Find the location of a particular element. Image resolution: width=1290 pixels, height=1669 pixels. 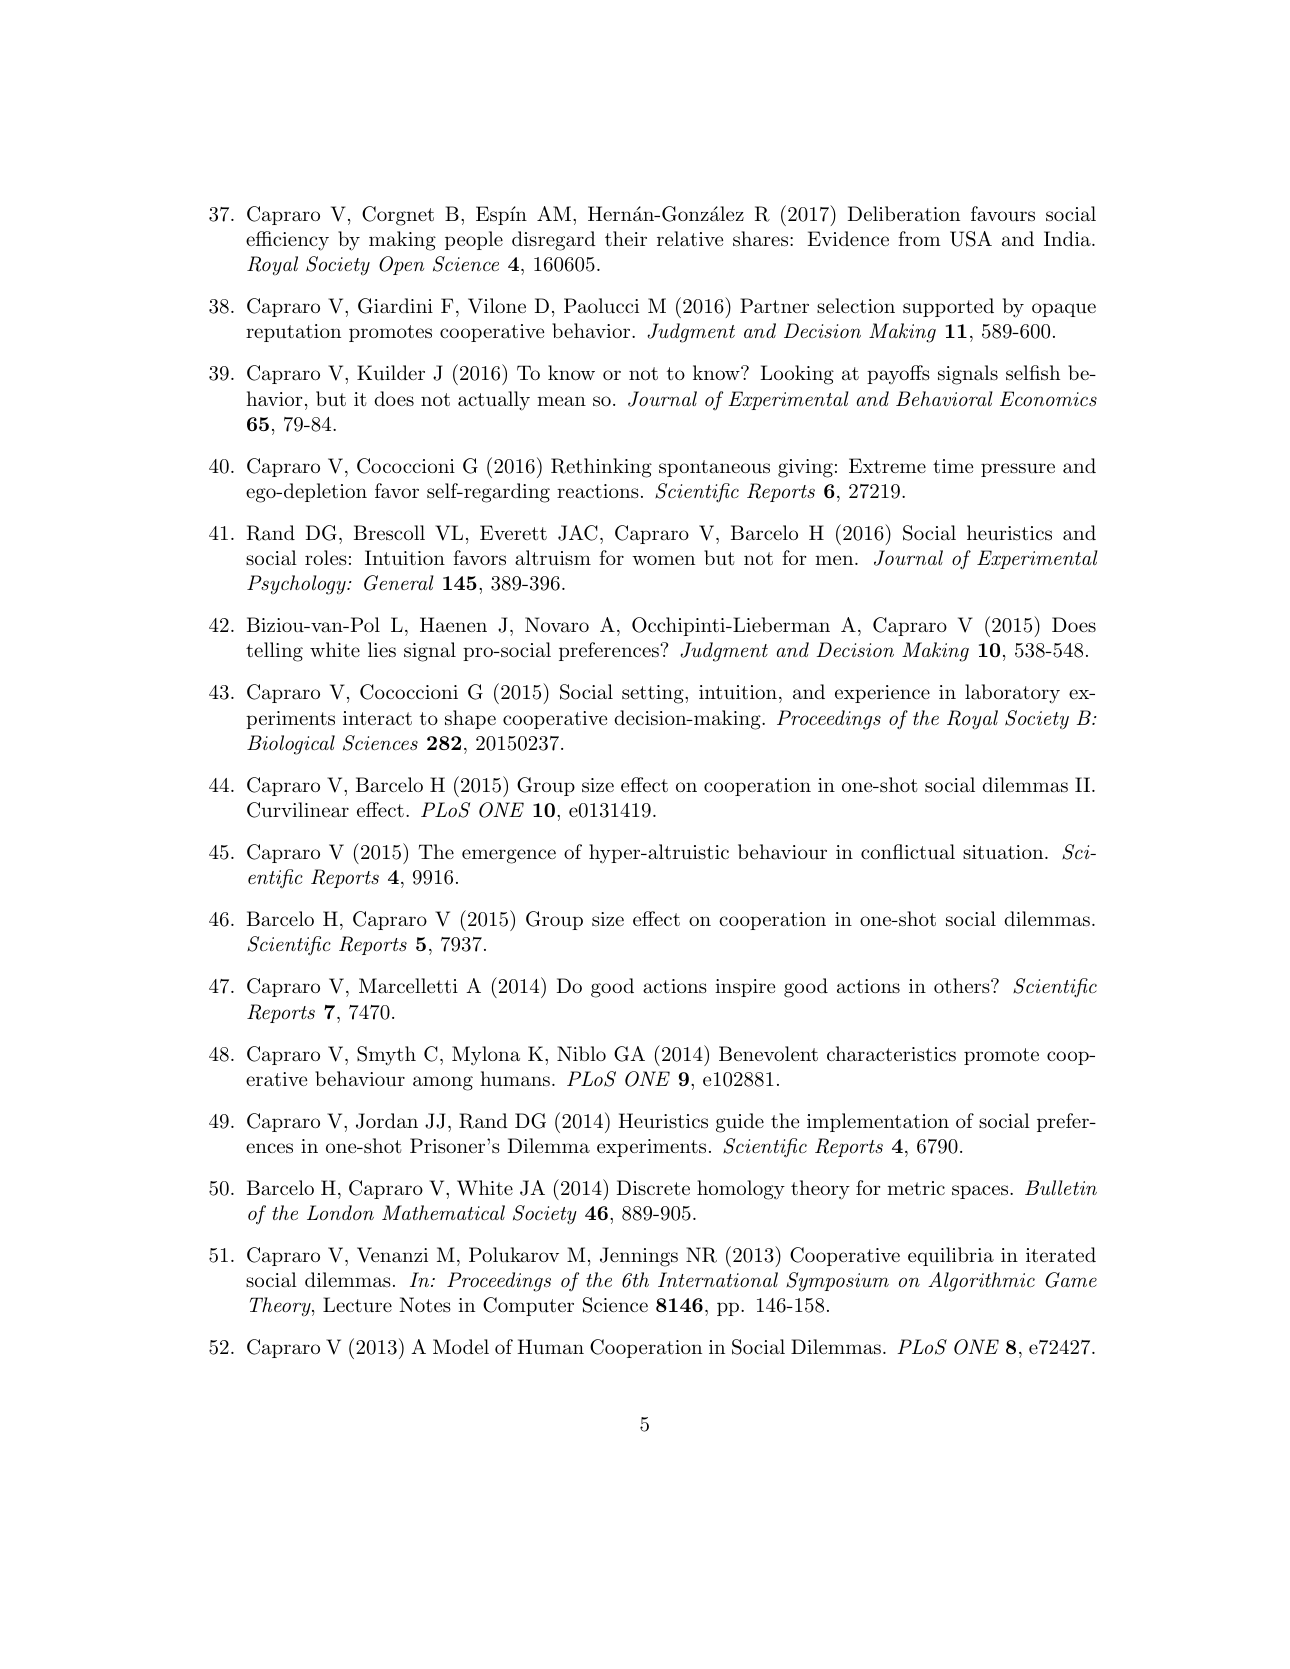

Open is located at coordinates (401, 265).
